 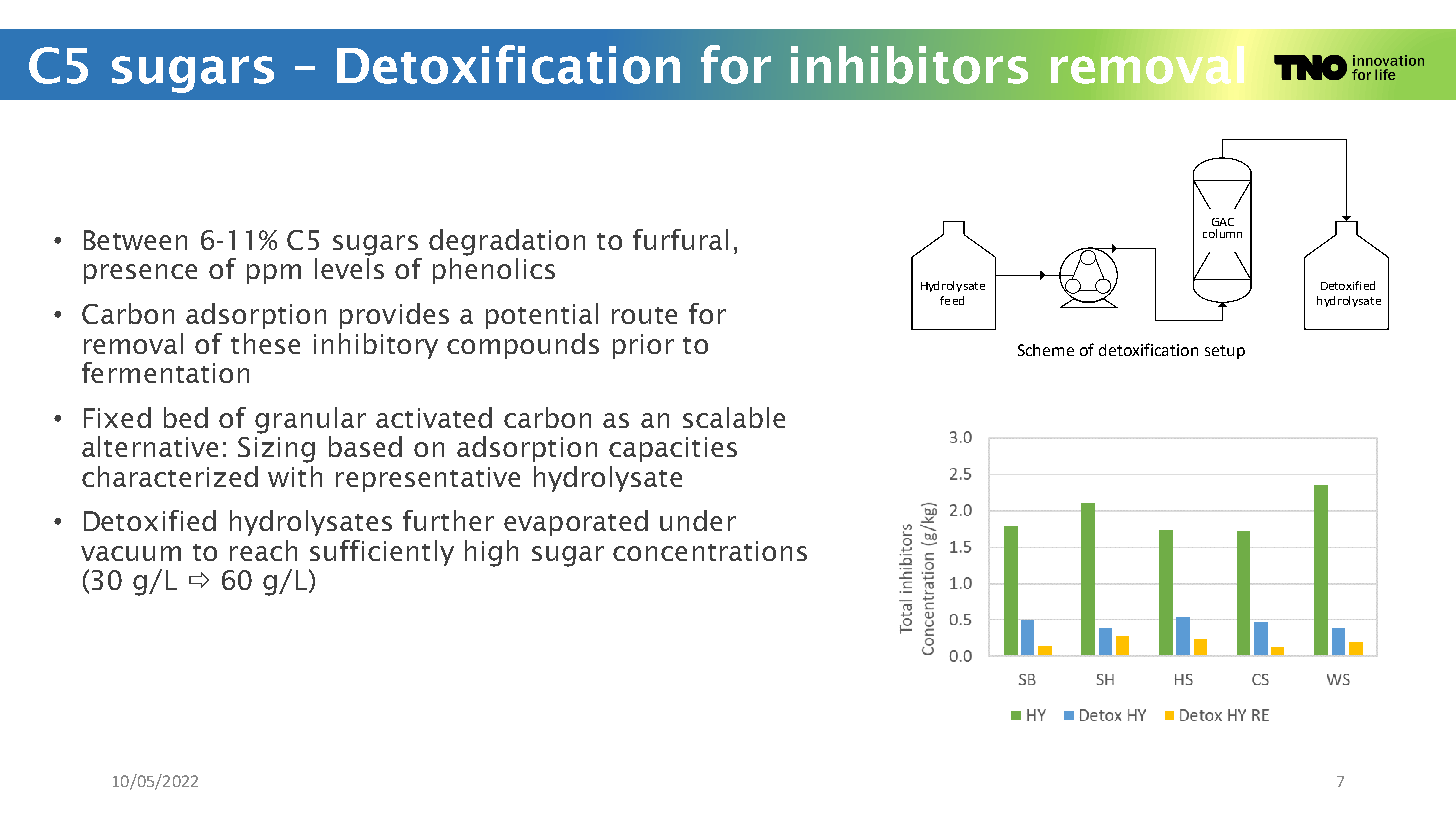 What do you see at coordinates (1046, 350) in the screenshot?
I see `Scheme` at bounding box center [1046, 350].
